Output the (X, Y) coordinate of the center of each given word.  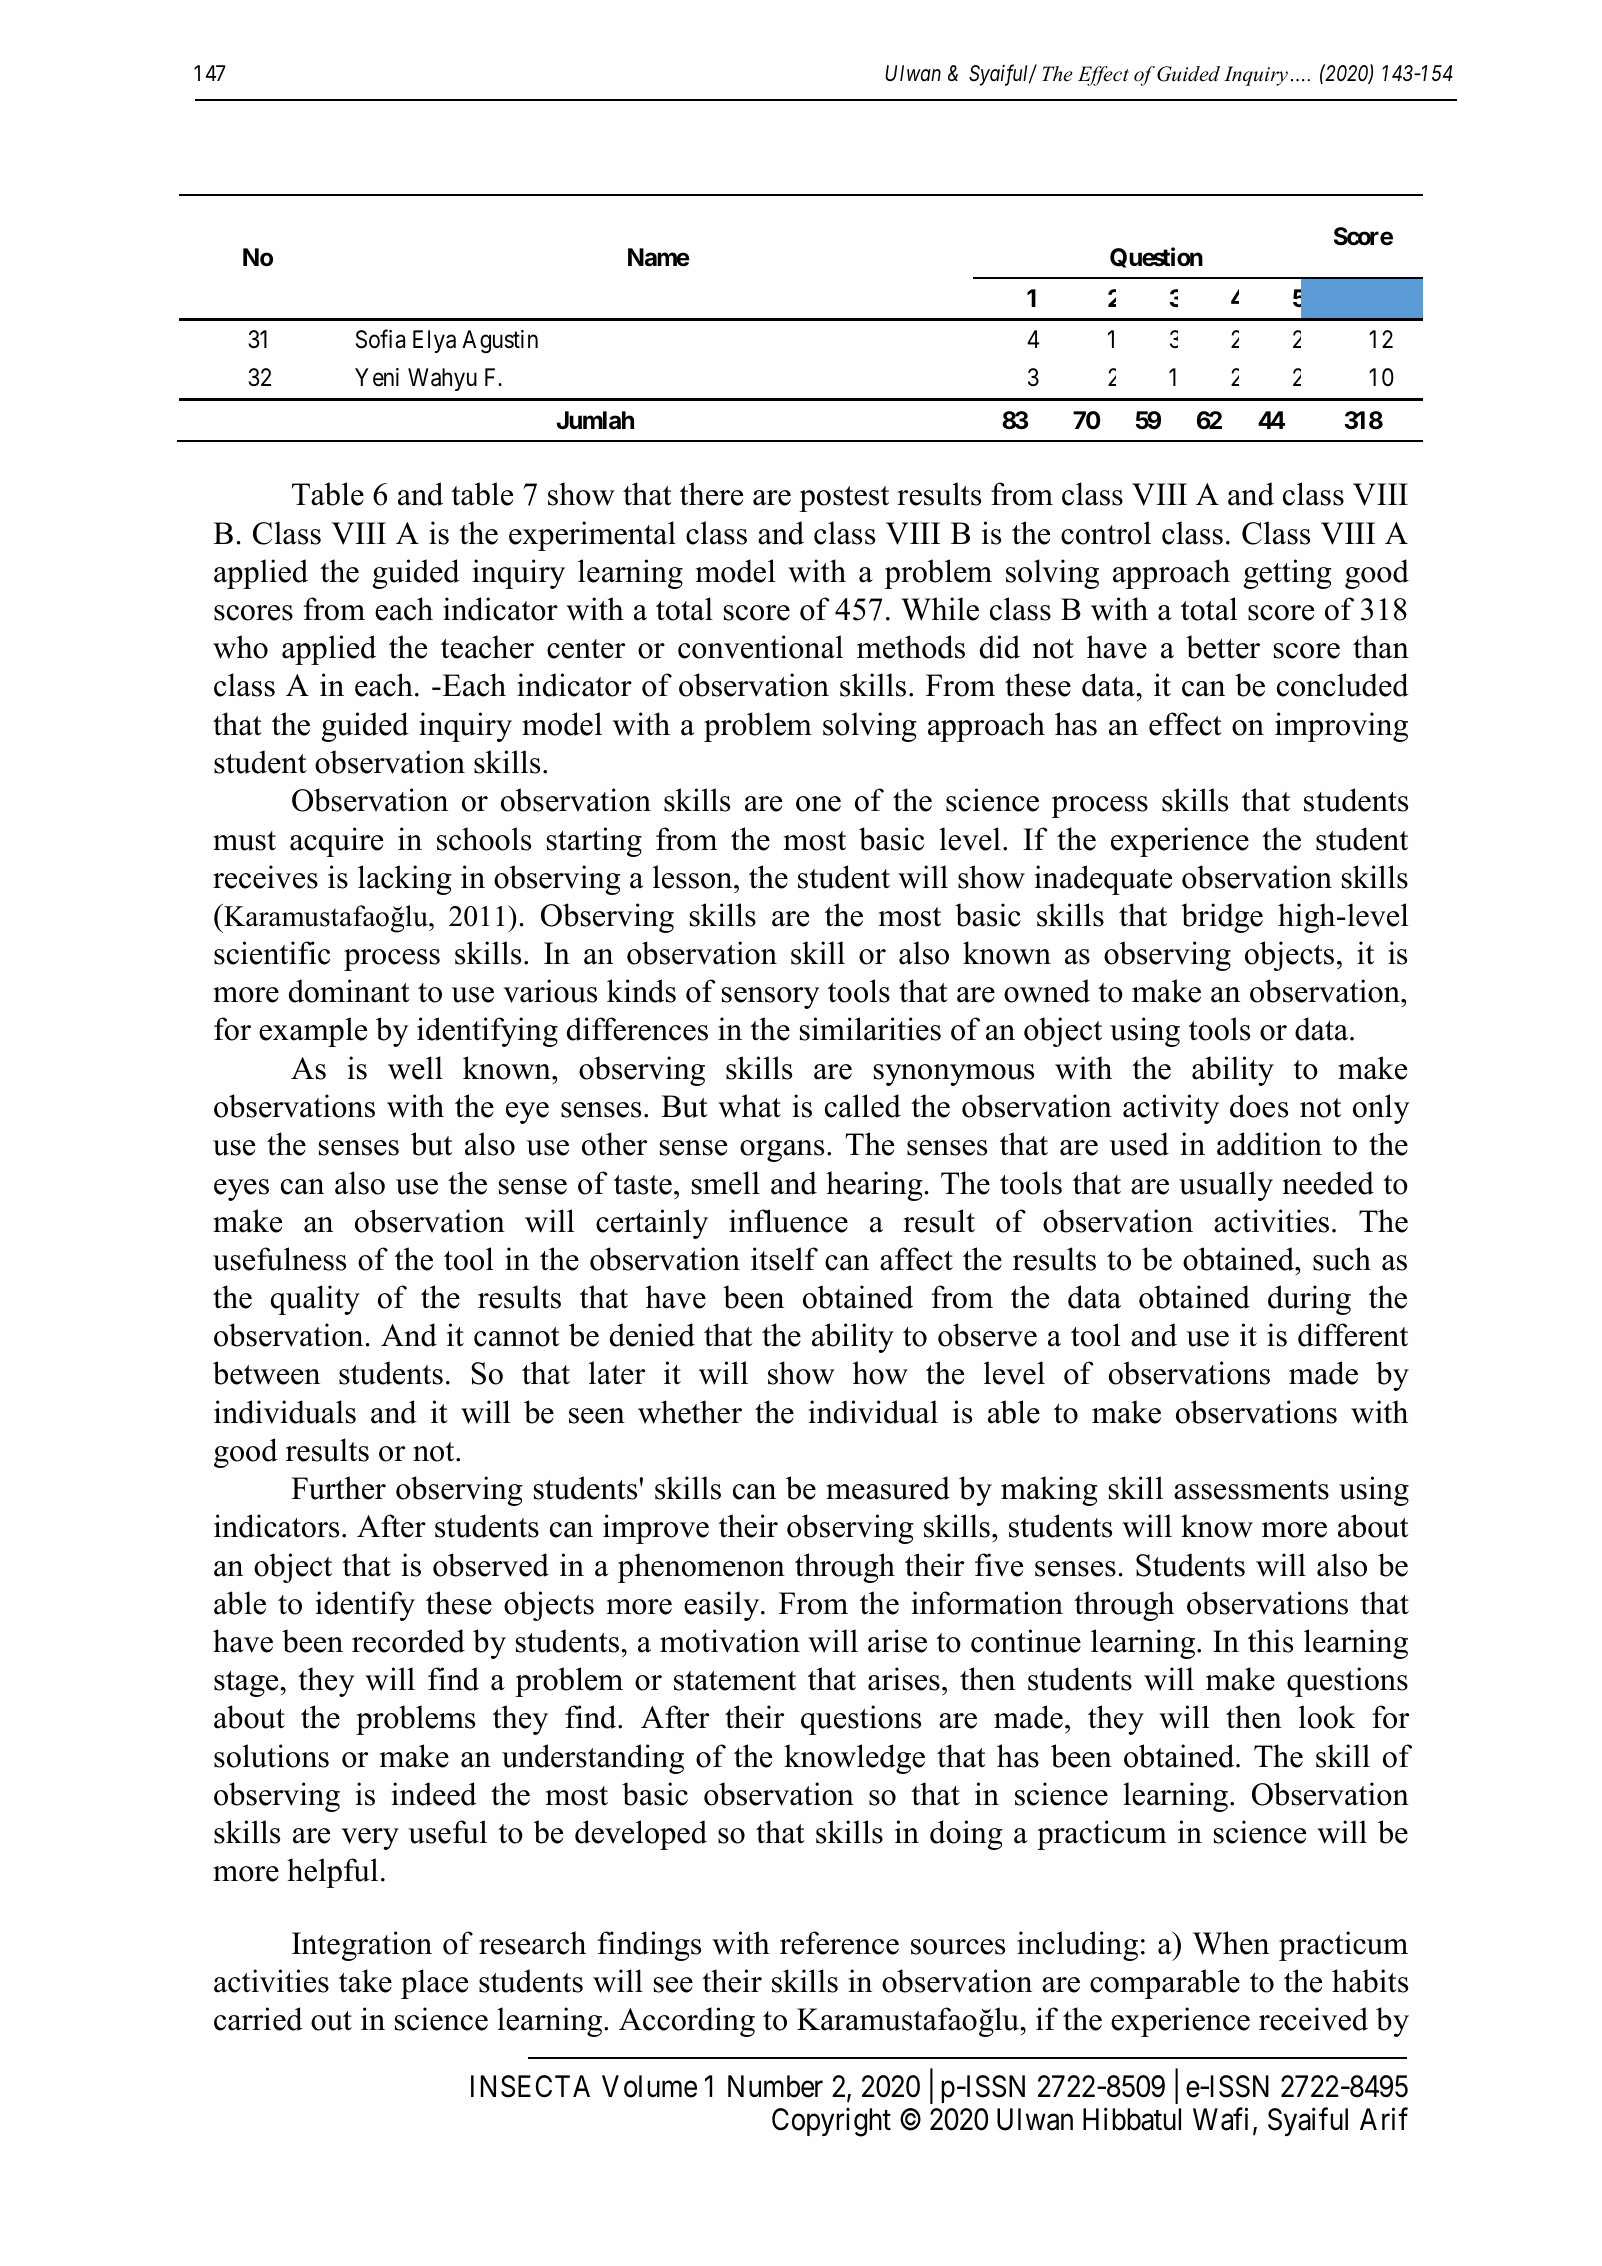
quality (315, 1300)
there (711, 494)
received (1313, 2019)
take (365, 1981)
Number (775, 2086)
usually (1226, 1186)
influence (788, 1221)
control (1106, 533)
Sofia (380, 339)
